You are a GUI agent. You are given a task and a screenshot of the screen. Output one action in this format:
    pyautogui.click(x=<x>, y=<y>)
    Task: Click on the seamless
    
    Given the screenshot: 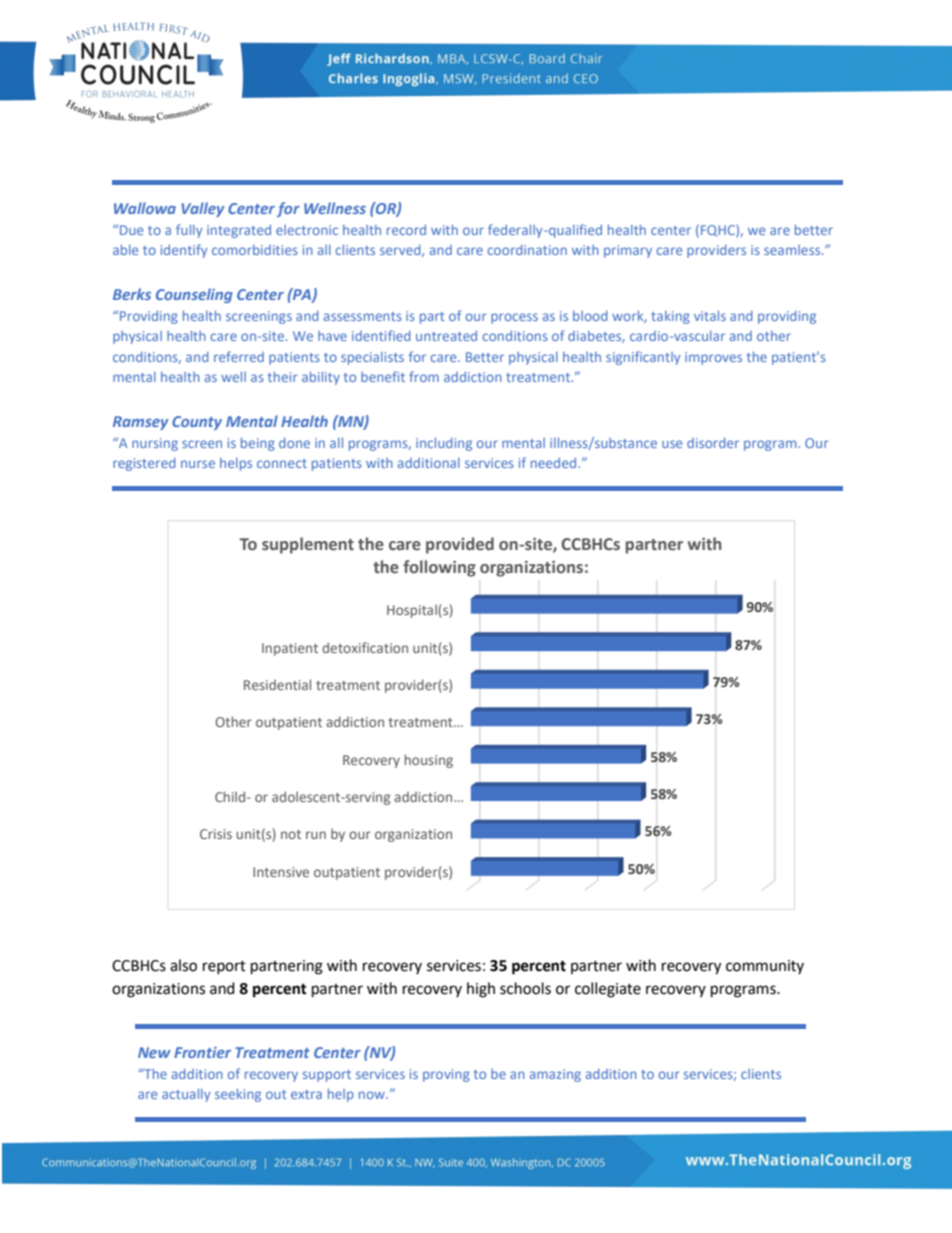 What is the action you would take?
    pyautogui.click(x=793, y=250)
